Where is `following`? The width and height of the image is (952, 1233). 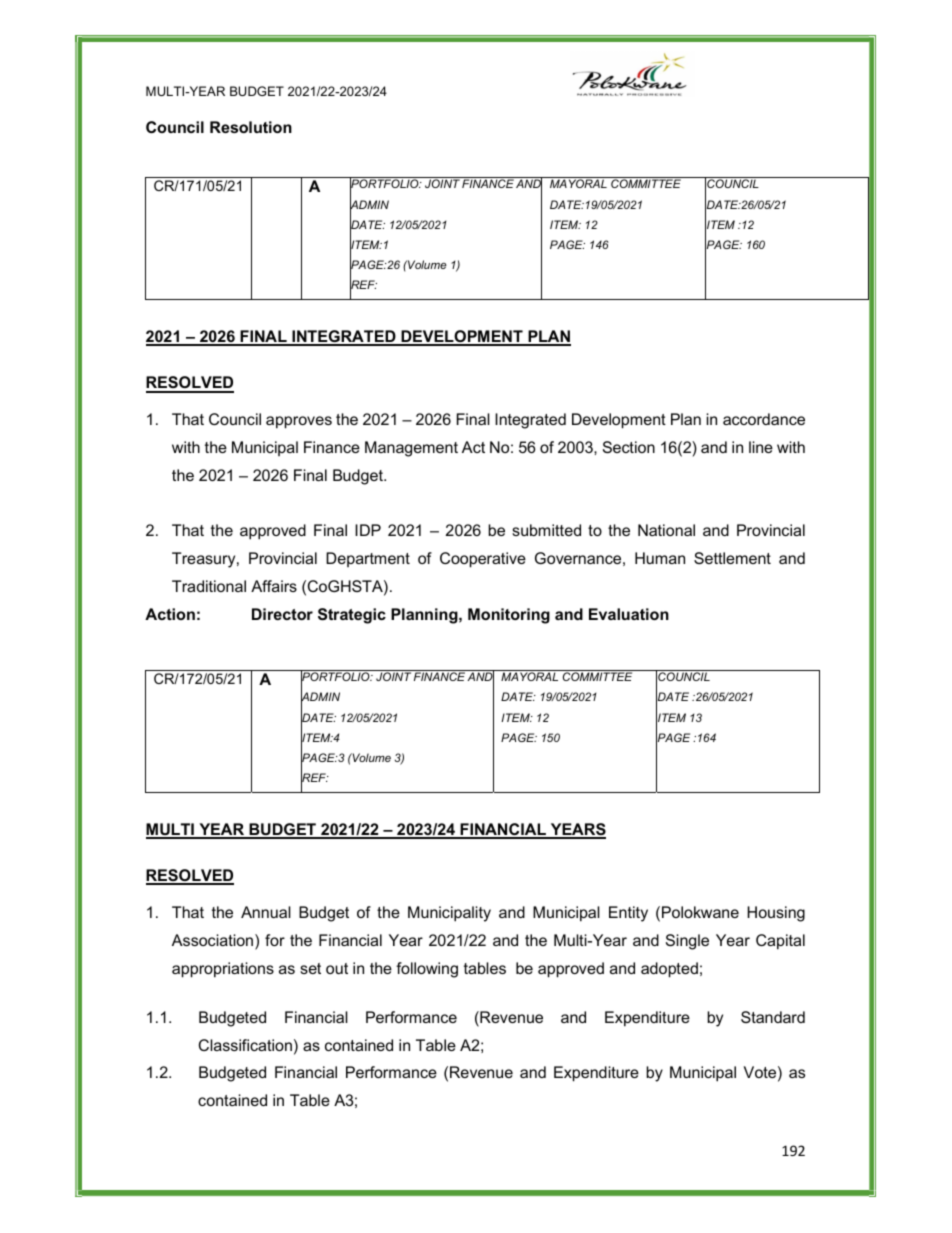
following is located at coordinates (427, 970).
